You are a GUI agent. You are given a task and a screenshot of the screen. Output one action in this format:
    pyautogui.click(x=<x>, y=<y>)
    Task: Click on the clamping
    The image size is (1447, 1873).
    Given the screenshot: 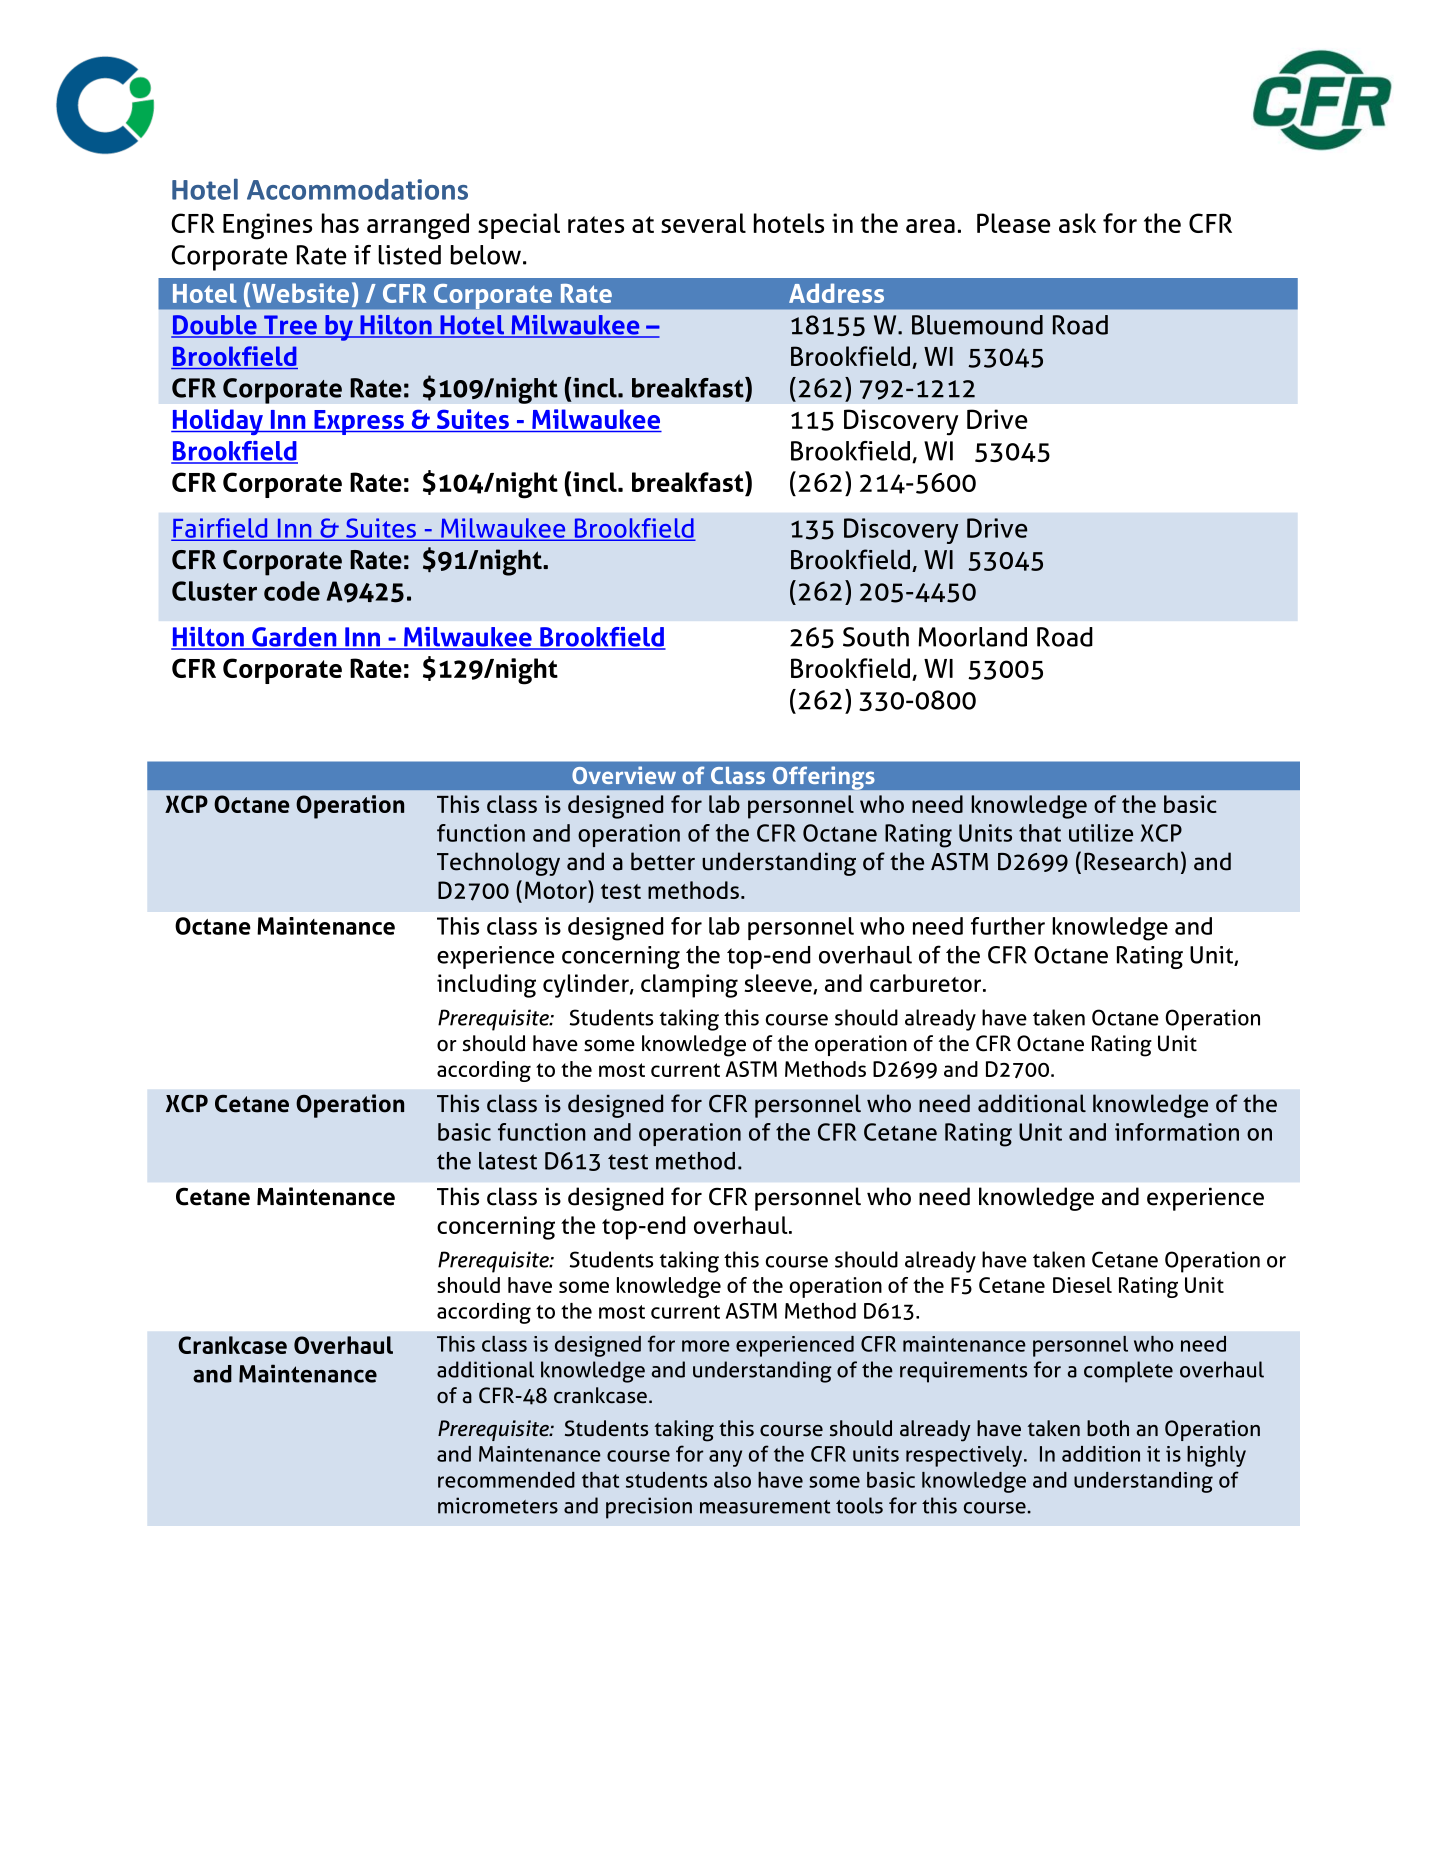 What is the action you would take?
    pyautogui.click(x=689, y=986)
